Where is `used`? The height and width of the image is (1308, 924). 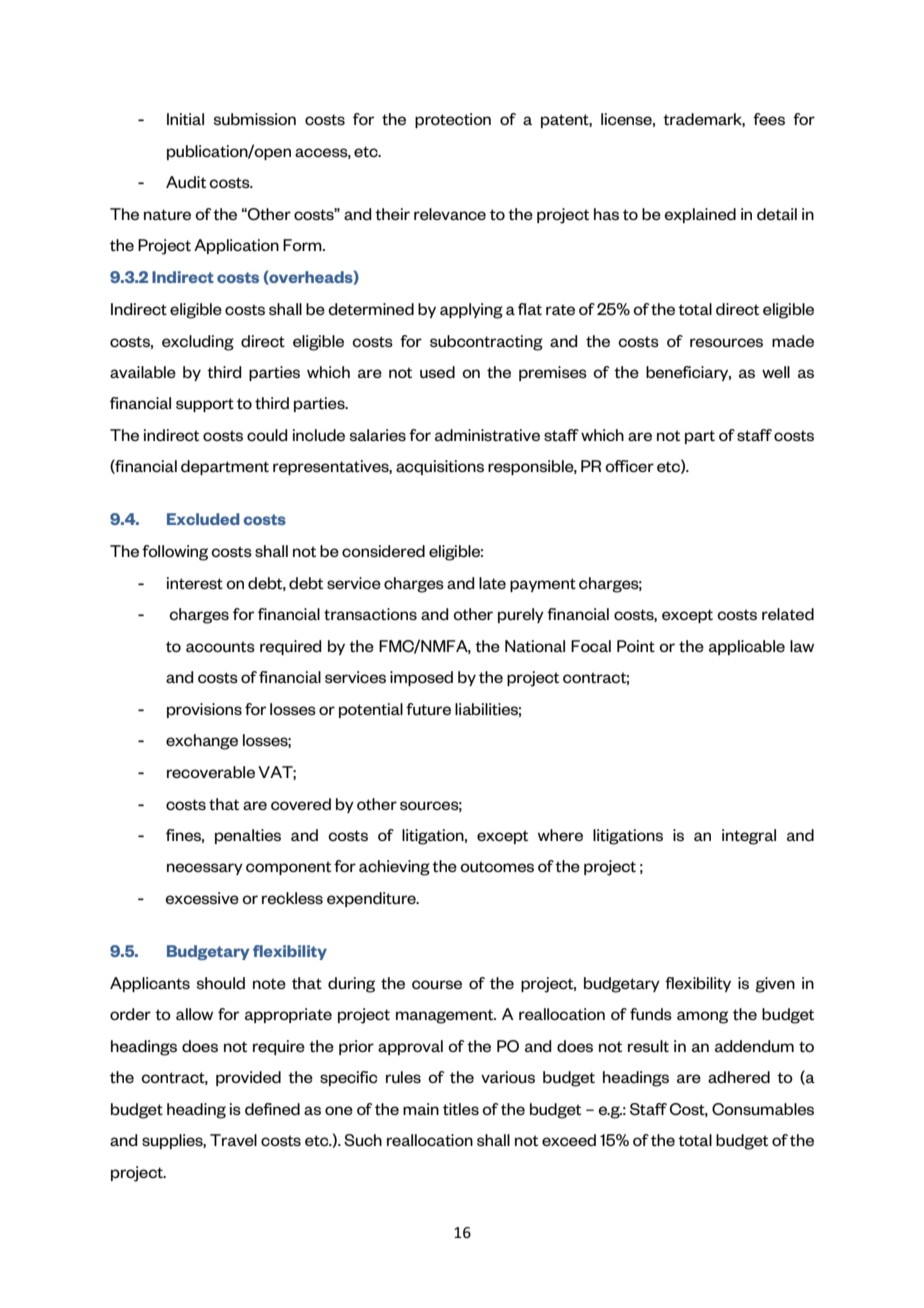
used is located at coordinates (437, 372).
